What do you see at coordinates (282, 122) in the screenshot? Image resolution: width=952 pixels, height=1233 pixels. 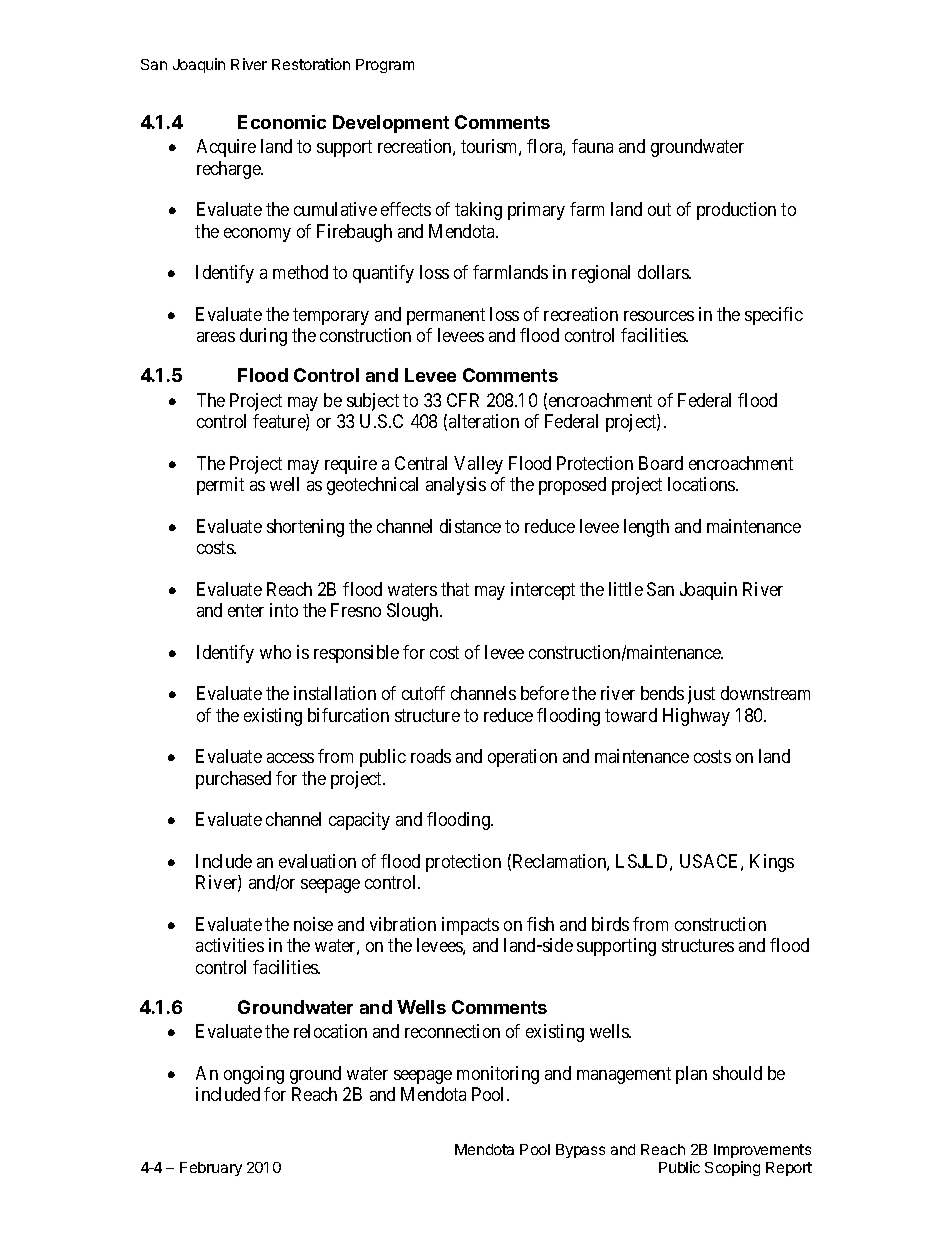 I see `Economic` at bounding box center [282, 122].
